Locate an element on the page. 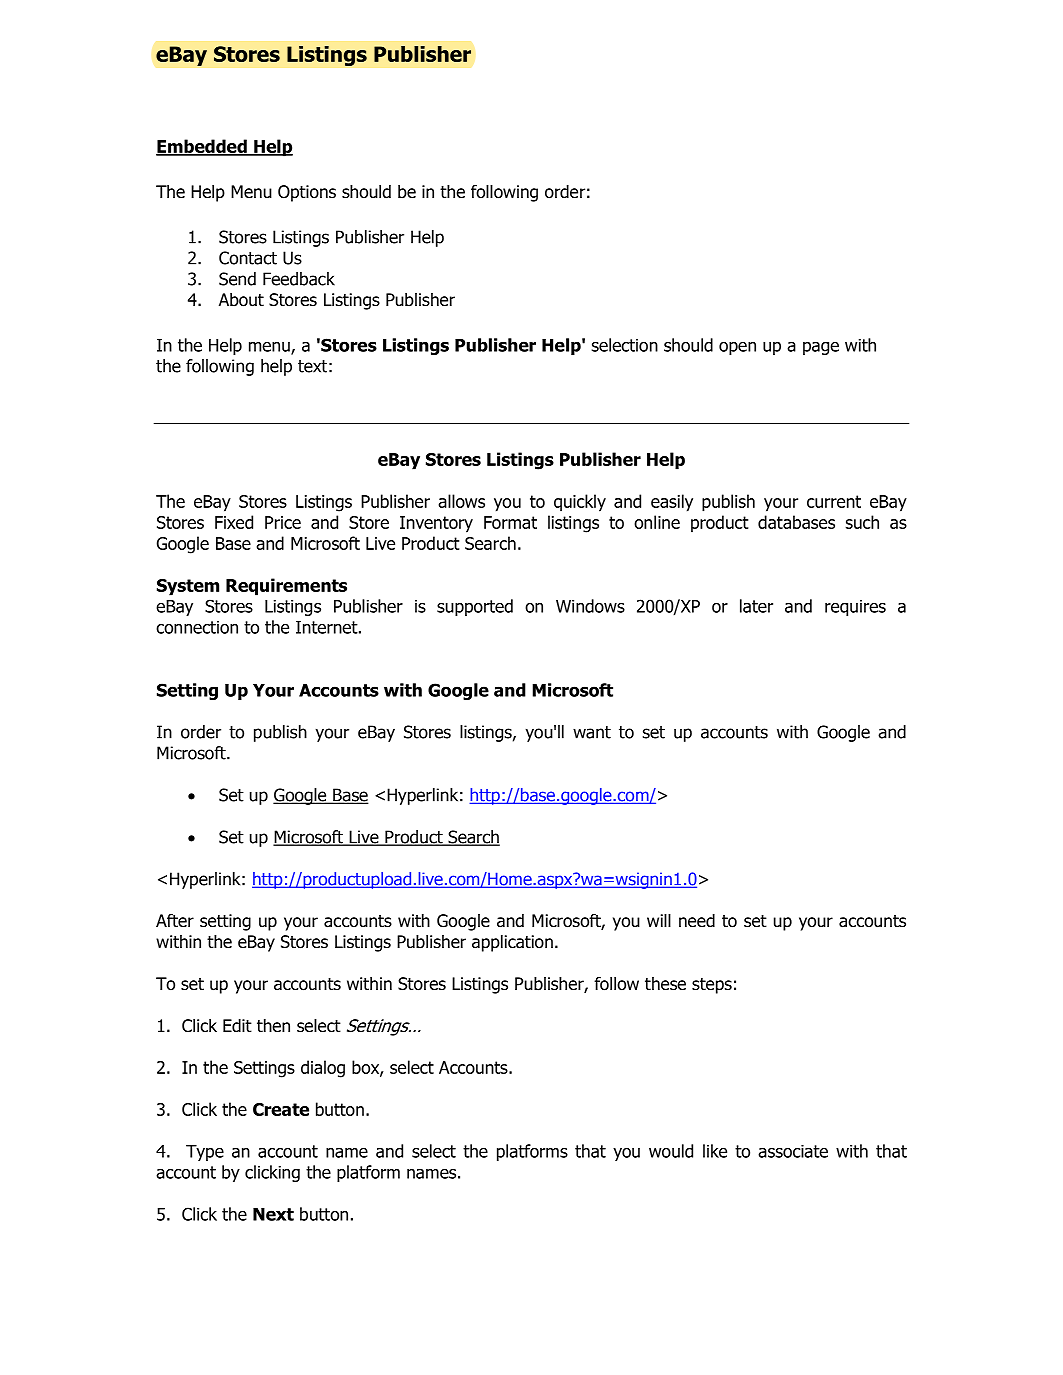 Image resolution: width=1063 pixels, height=1375 pixels. later is located at coordinates (756, 606).
